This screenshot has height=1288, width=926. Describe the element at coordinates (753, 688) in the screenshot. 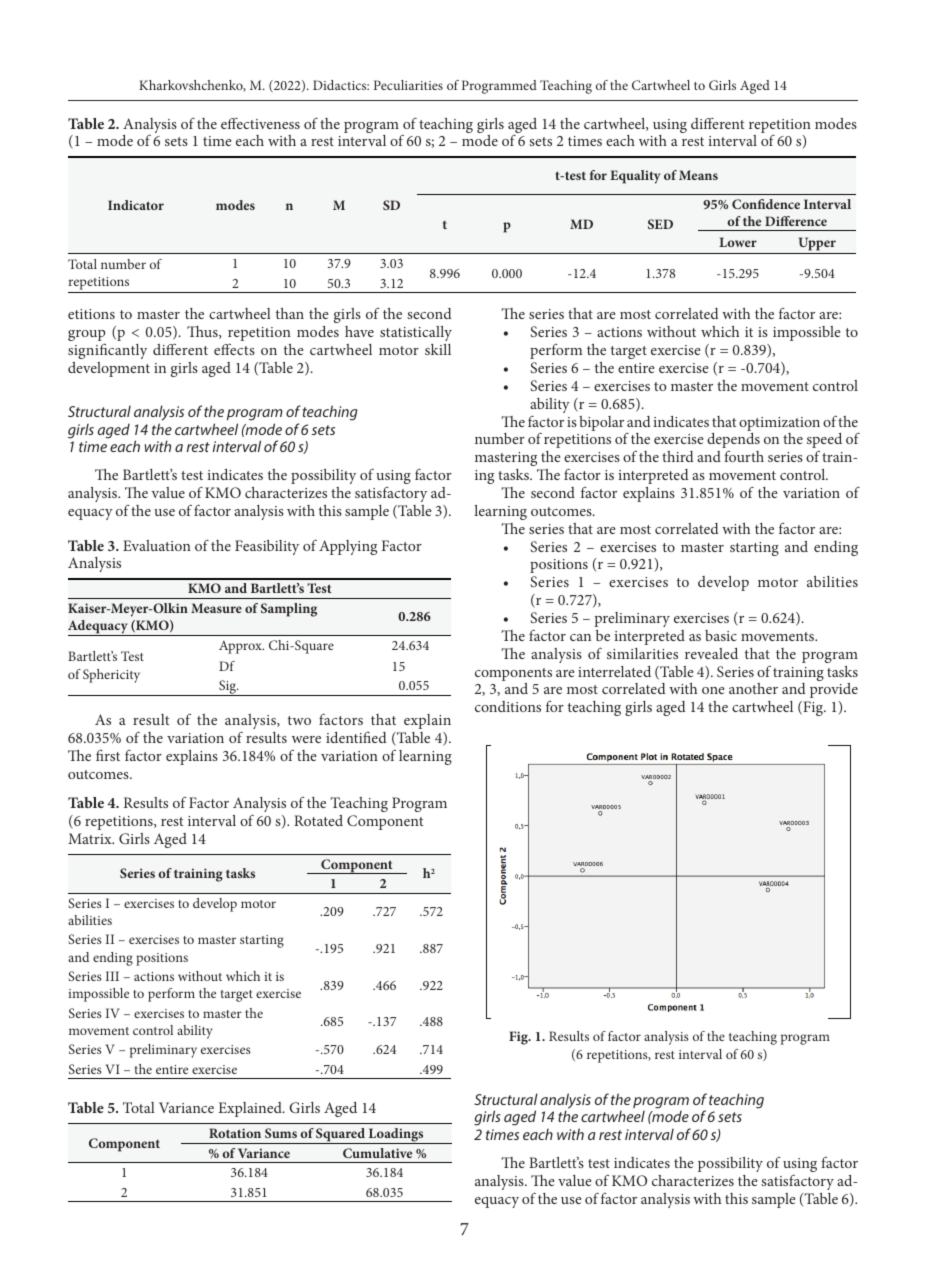

I see `another` at that location.
